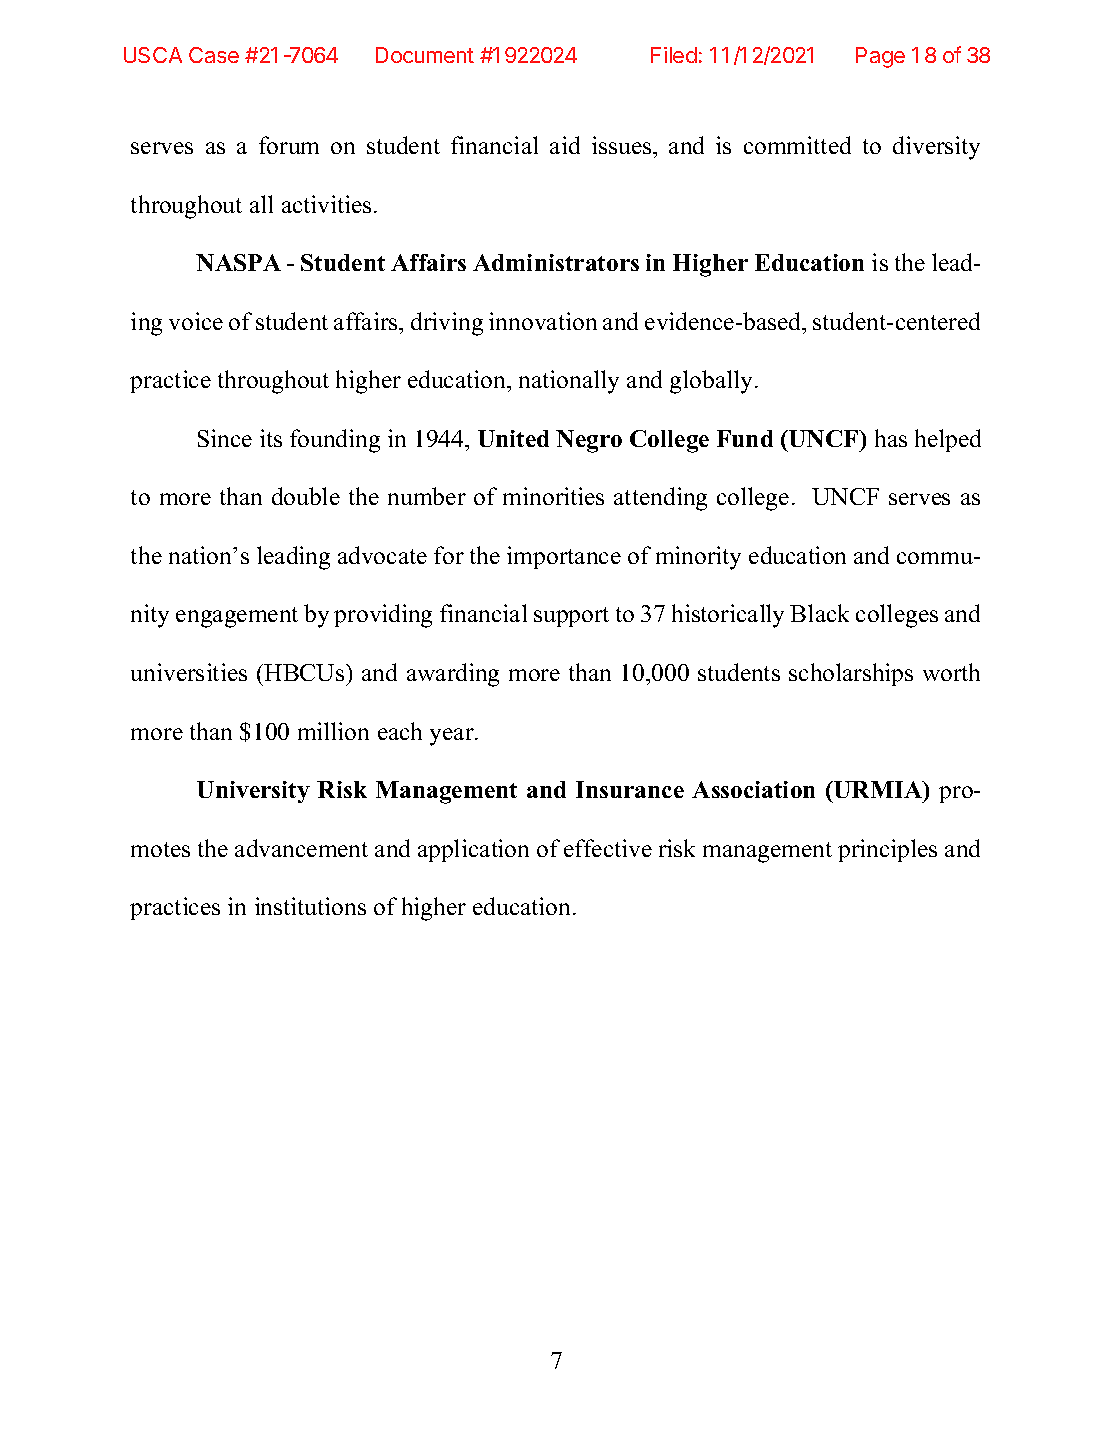 Image resolution: width=1113 pixels, height=1440 pixels. What do you see at coordinates (608, 848) in the image?
I see `effective` at bounding box center [608, 848].
